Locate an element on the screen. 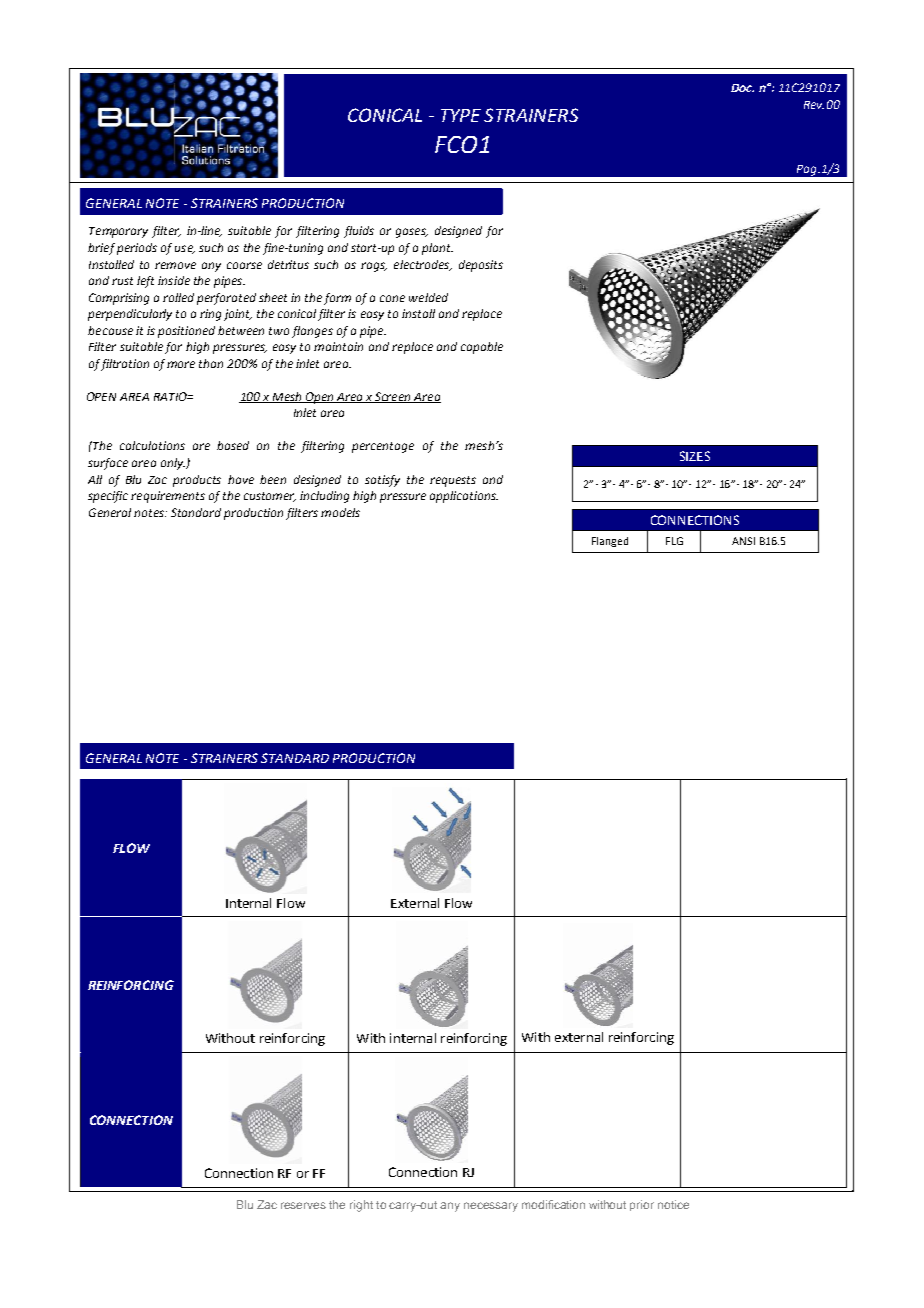 The image size is (924, 1308). necessary is located at coordinates (491, 1207).
